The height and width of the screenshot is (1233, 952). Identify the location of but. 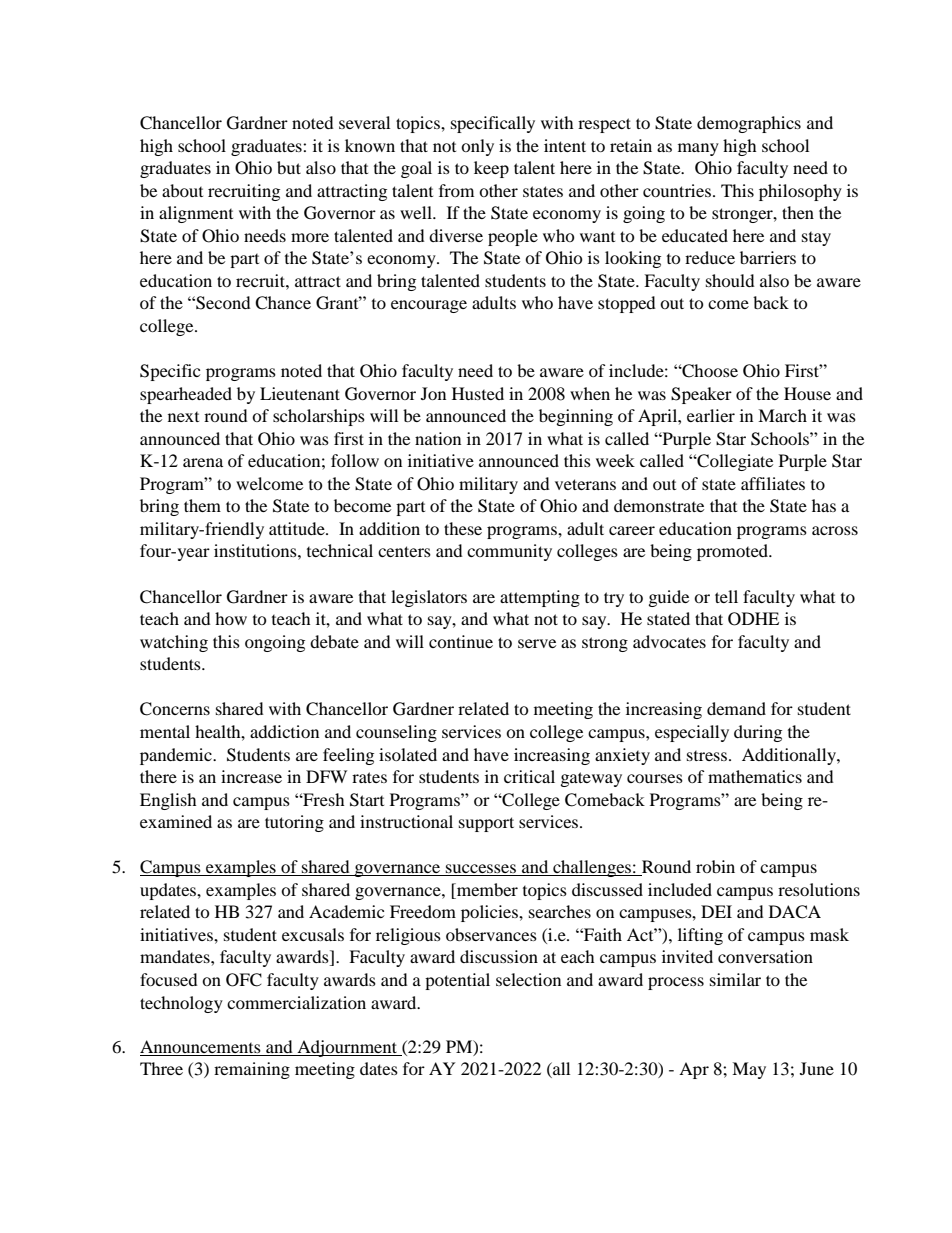
(289, 167).
